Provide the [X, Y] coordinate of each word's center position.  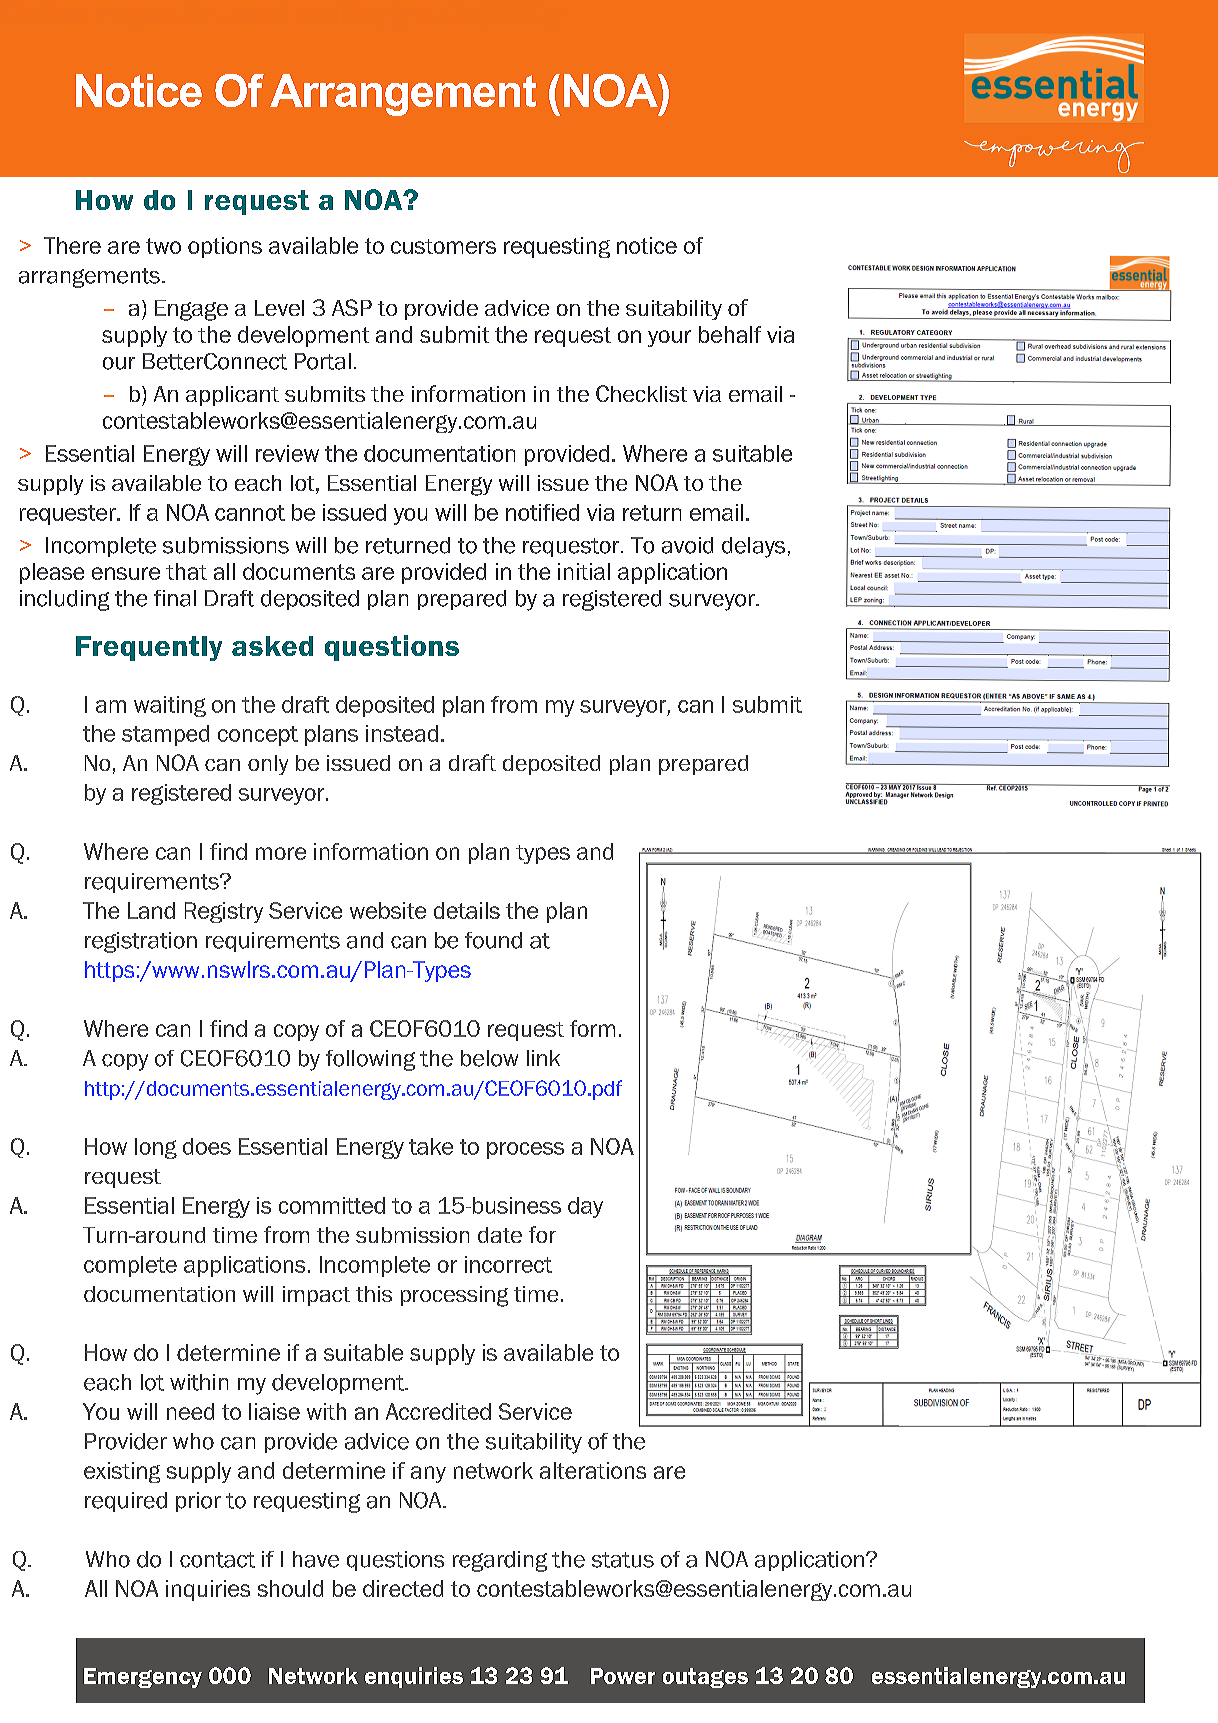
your [669, 338]
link [543, 1058]
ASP [352, 307]
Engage [191, 310]
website [388, 910]
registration [141, 942]
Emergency [143, 1678]
